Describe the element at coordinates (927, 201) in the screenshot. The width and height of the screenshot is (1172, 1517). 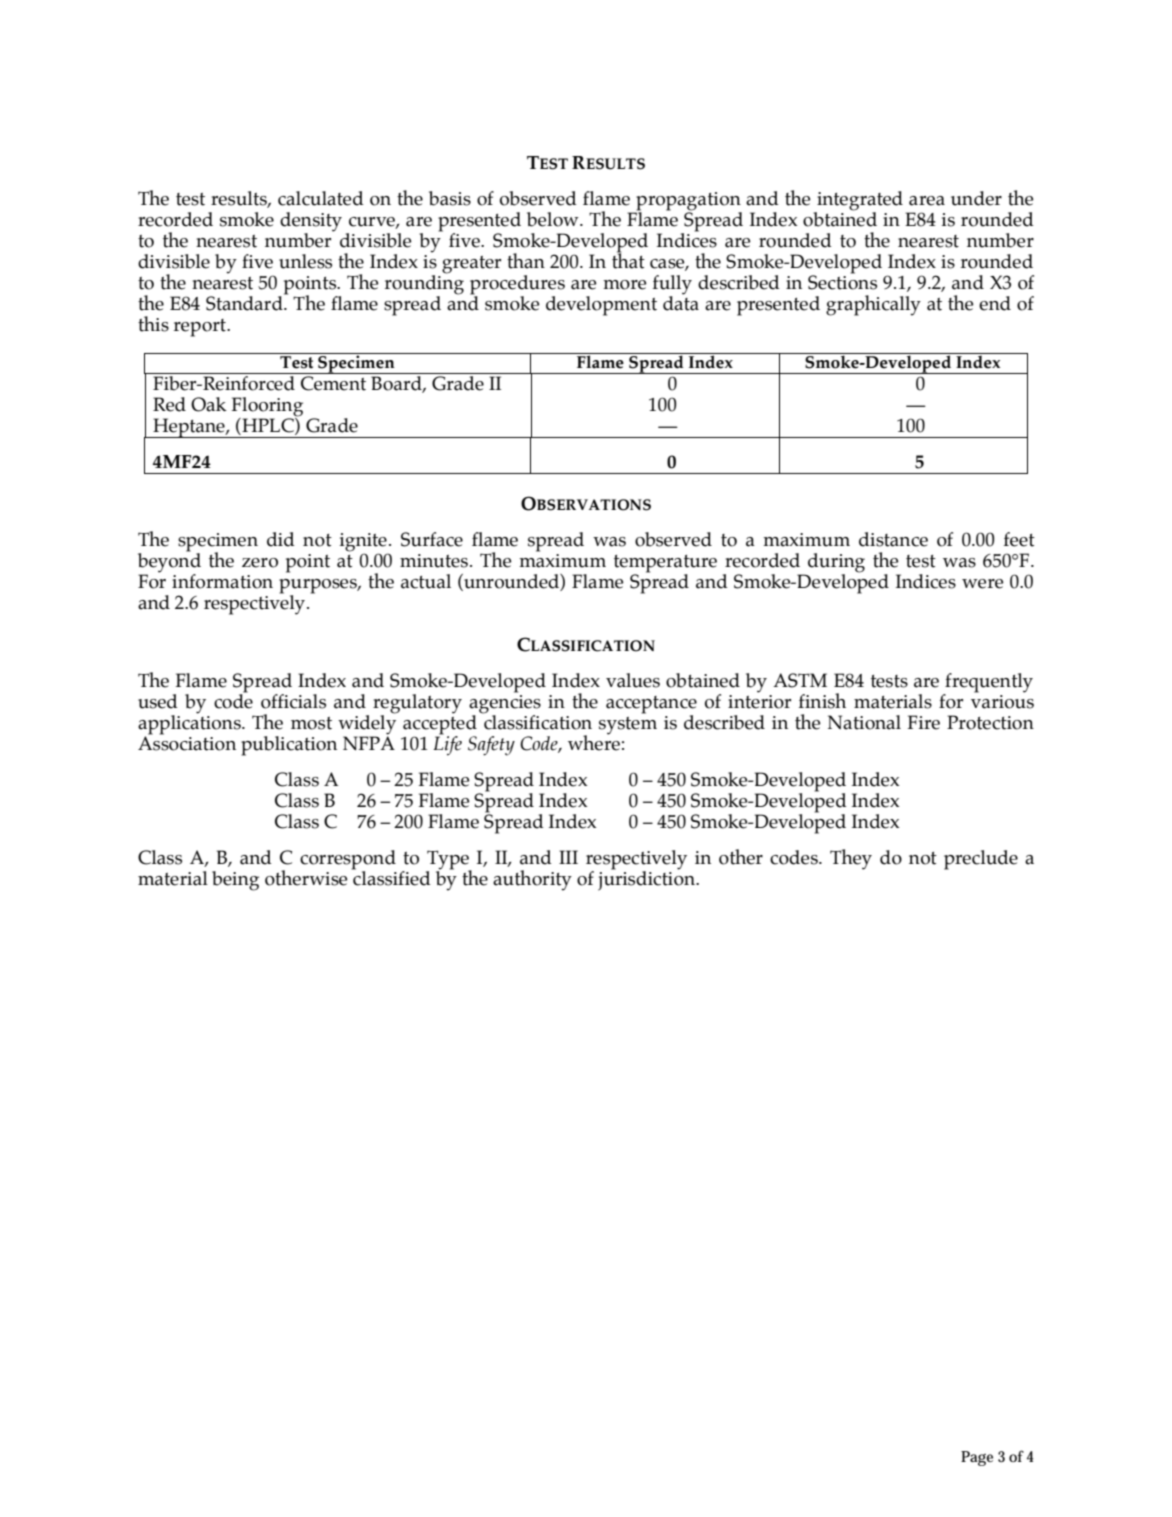
I see `area` at that location.
